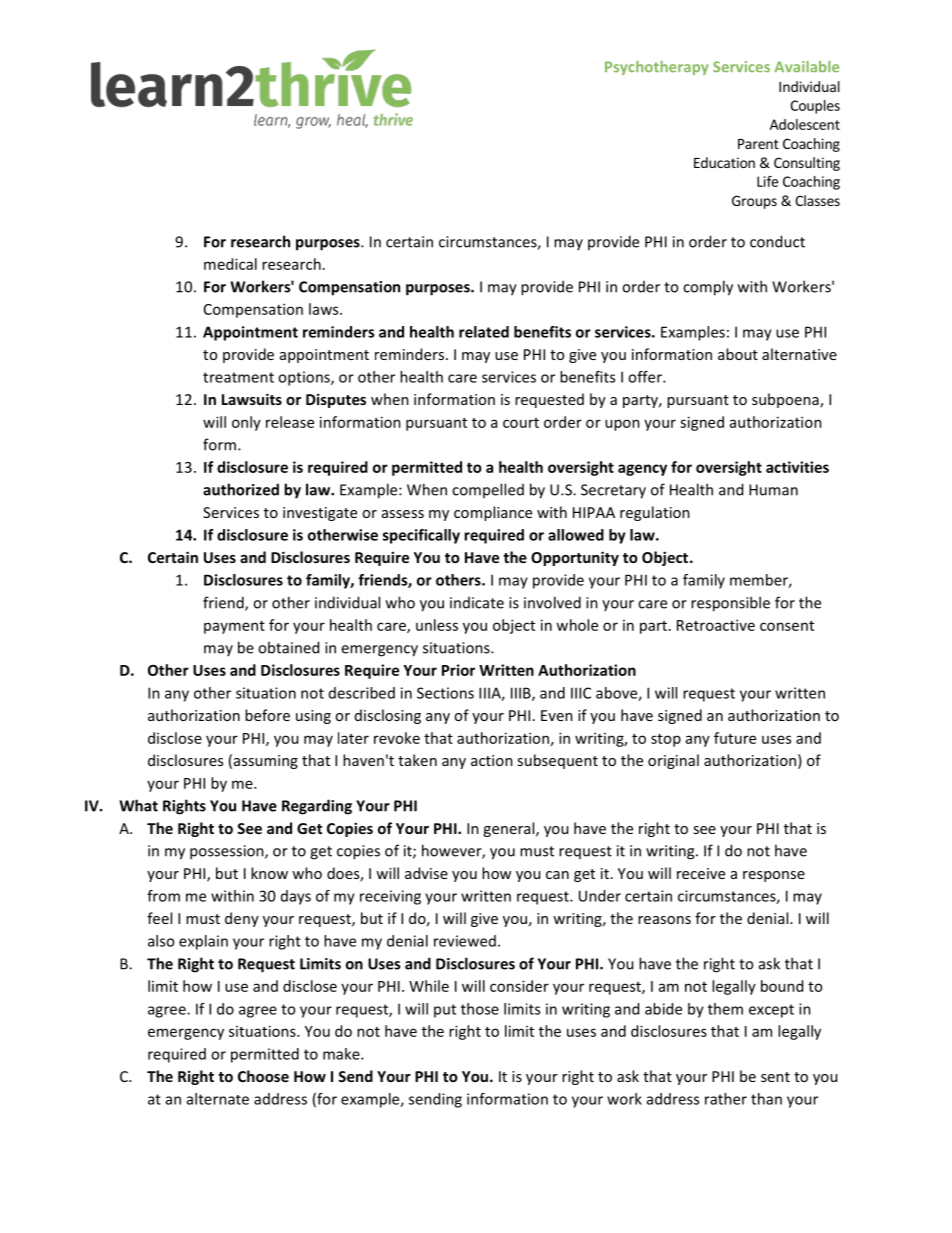 Image resolution: width=952 pixels, height=1233 pixels. Describe the element at coordinates (218, 1099) in the image. I see `alternate` at that location.
